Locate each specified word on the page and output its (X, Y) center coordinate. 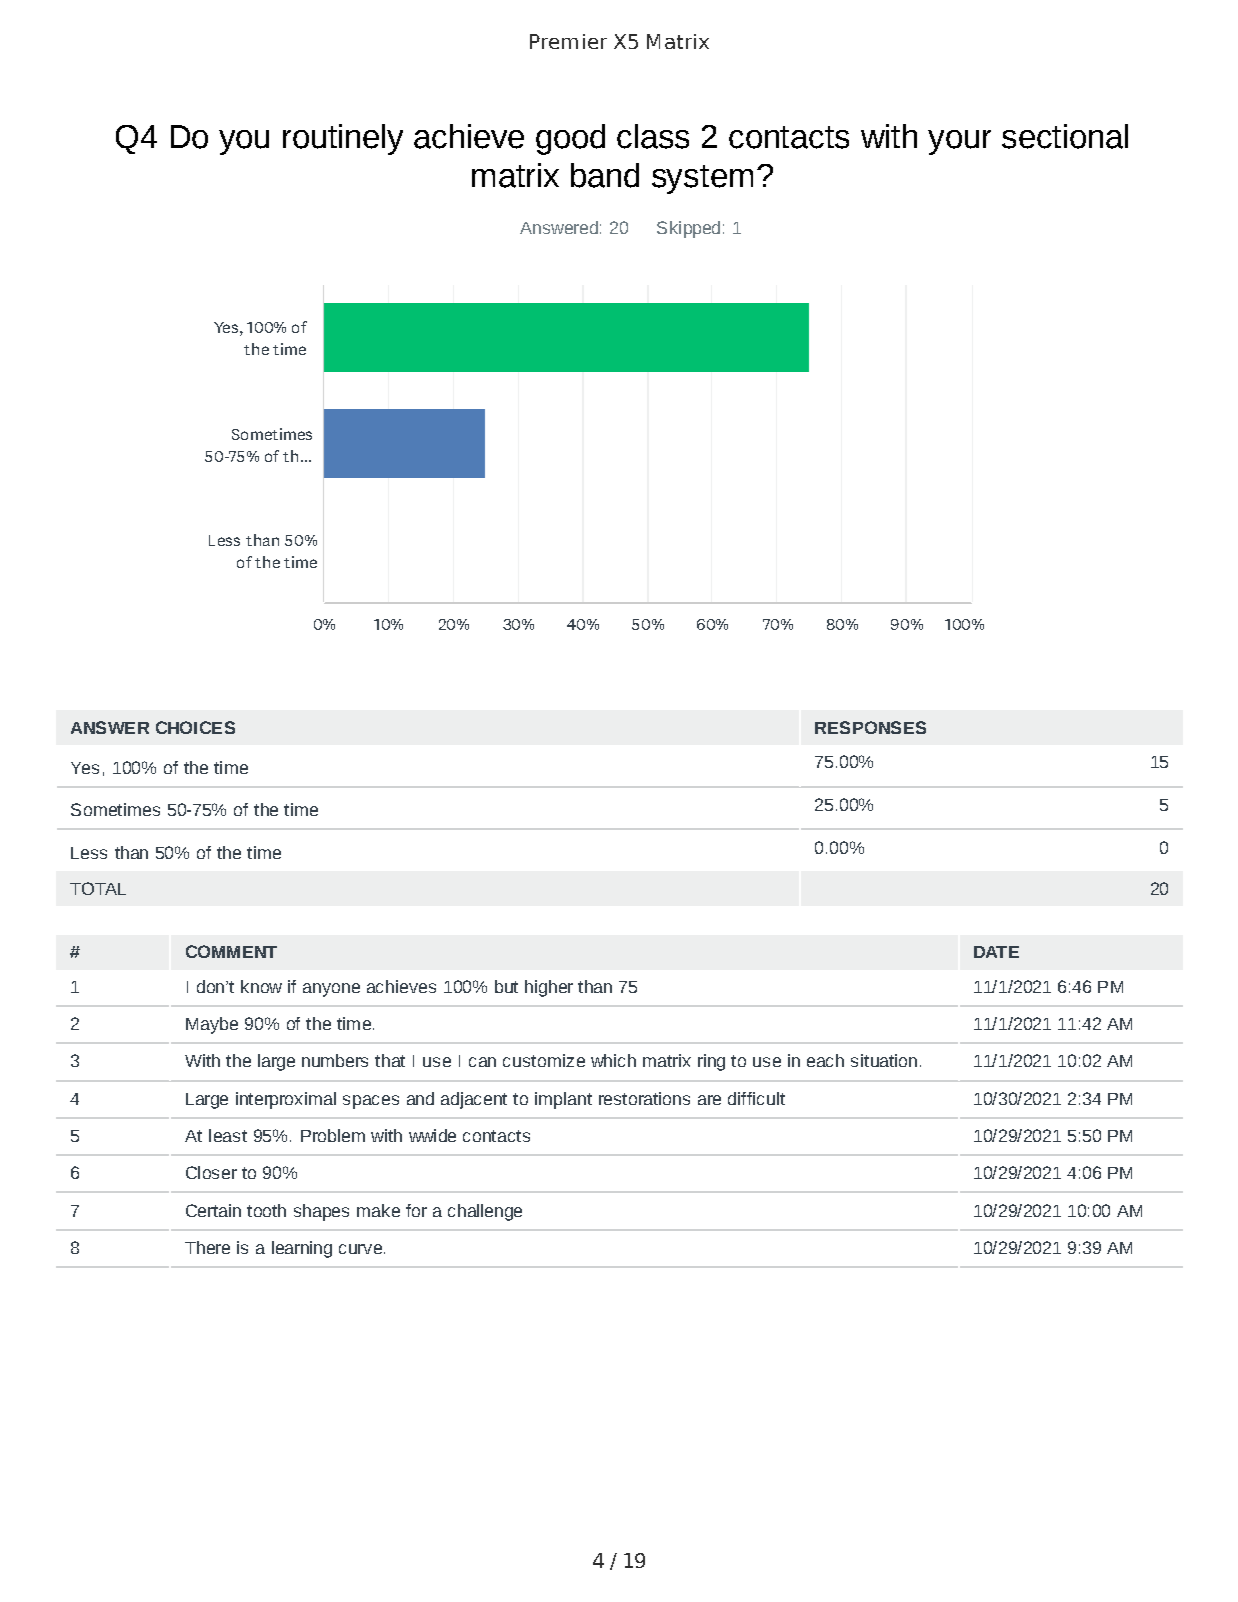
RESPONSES (870, 727)
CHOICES (195, 727)
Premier (568, 41)
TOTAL (98, 888)
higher (549, 988)
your (959, 142)
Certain (213, 1210)
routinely (343, 139)
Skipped (688, 229)
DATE (996, 952)
